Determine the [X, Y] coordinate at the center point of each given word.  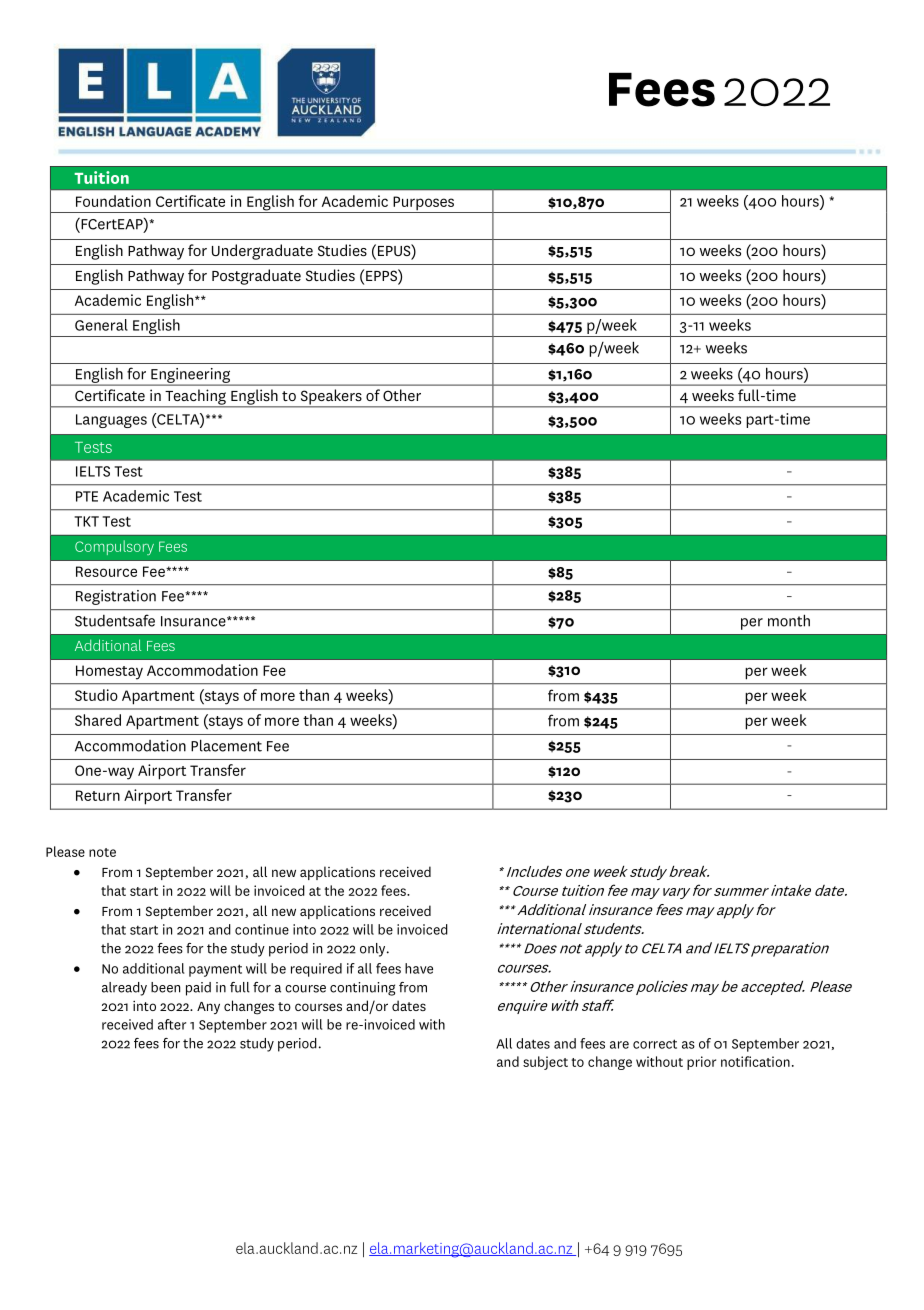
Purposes [424, 204]
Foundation [113, 201]
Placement [226, 745]
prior [701, 1063]
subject [545, 1063]
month [789, 620]
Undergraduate [262, 252]
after [172, 1024]
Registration [116, 597]
